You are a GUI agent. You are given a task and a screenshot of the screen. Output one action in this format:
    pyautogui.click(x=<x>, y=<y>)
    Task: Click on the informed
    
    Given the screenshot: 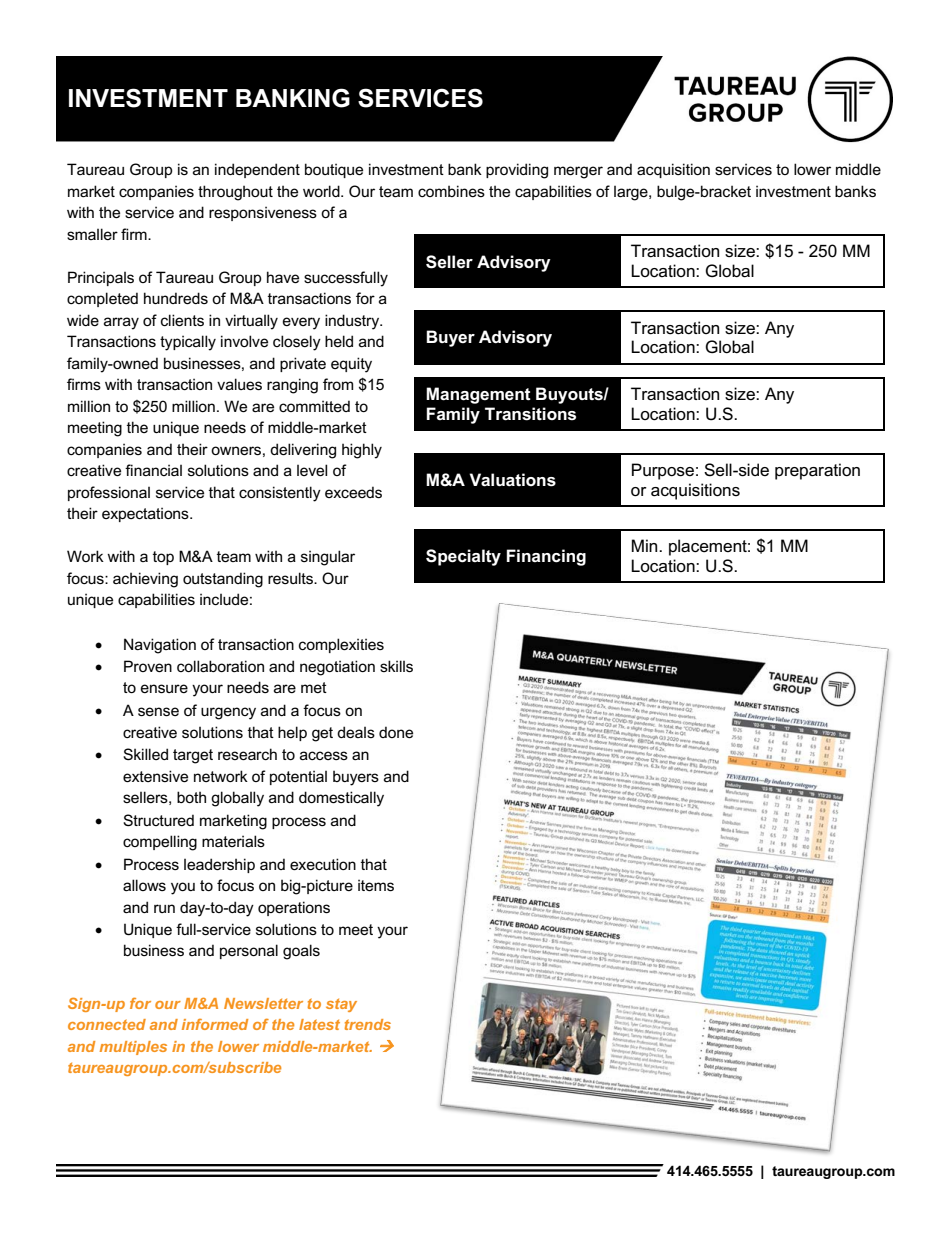 What is the action you would take?
    pyautogui.click(x=215, y=1024)
